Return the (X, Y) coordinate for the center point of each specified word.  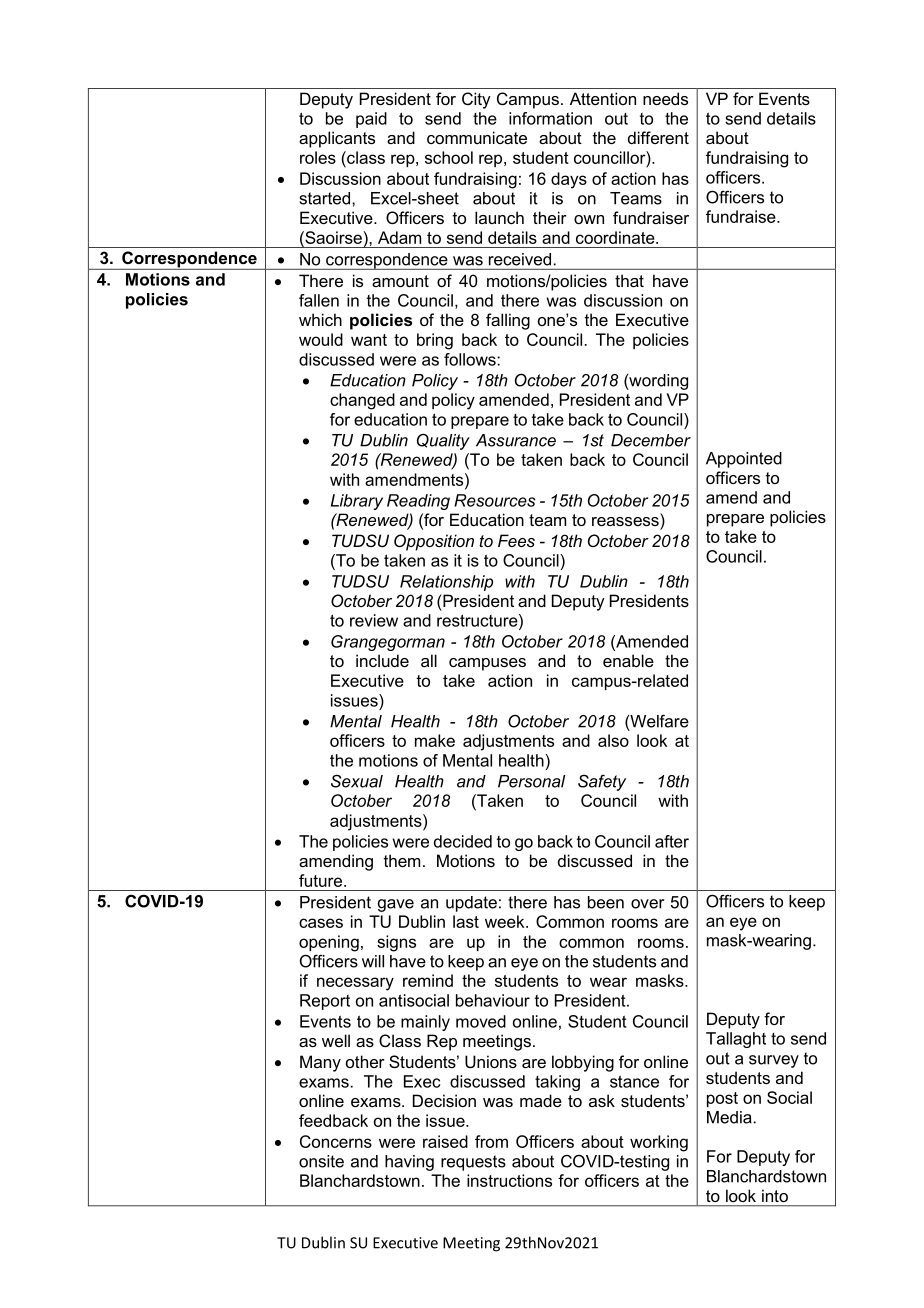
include (382, 660)
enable (628, 660)
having (409, 1163)
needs (665, 98)
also (613, 740)
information (550, 118)
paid (371, 120)
